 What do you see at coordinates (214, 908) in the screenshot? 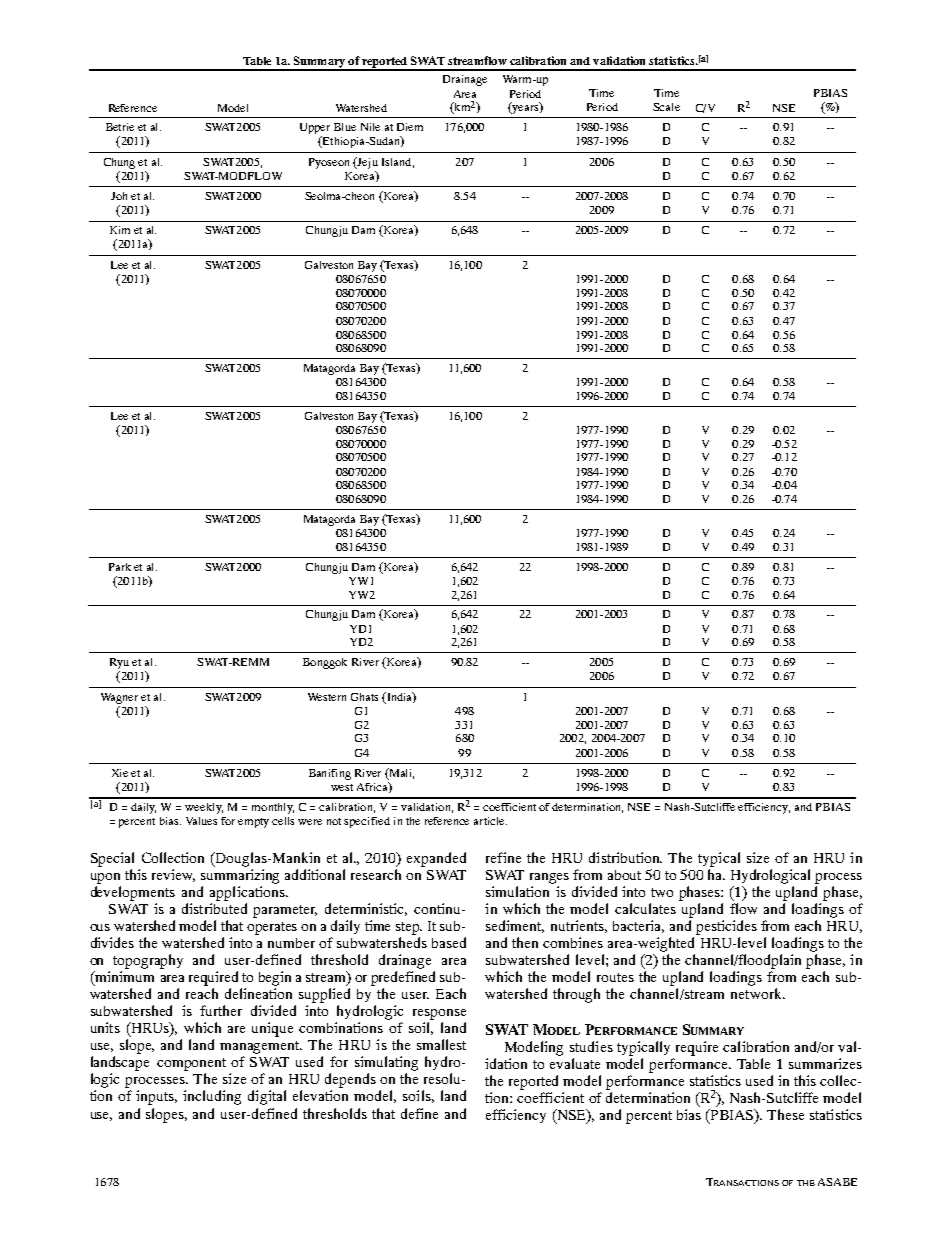
I see `distributed` at bounding box center [214, 908].
